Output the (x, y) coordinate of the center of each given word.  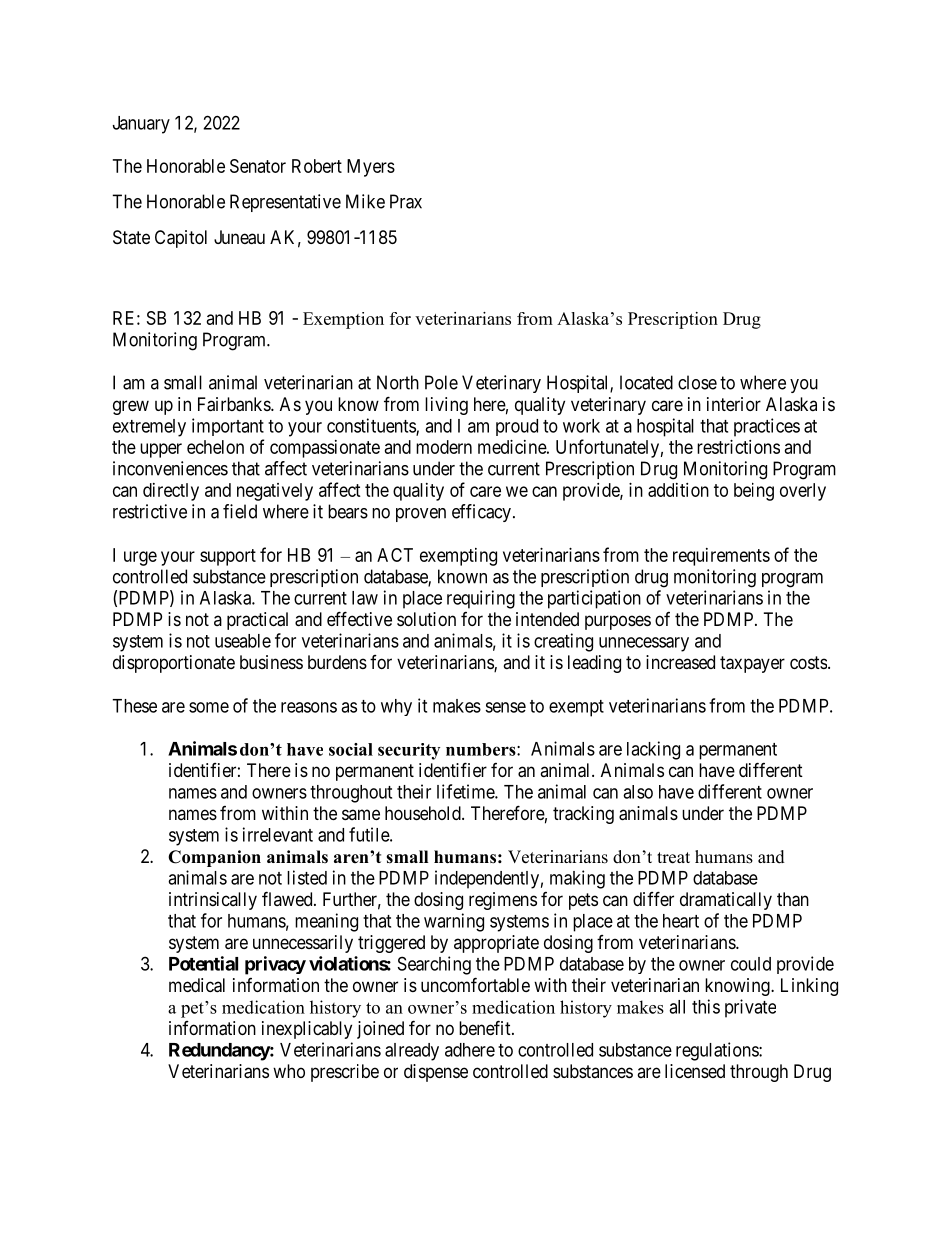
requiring (481, 599)
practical (257, 621)
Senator (258, 166)
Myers (371, 168)
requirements (721, 557)
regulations (718, 1051)
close (697, 382)
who (289, 1071)
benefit (486, 1027)
